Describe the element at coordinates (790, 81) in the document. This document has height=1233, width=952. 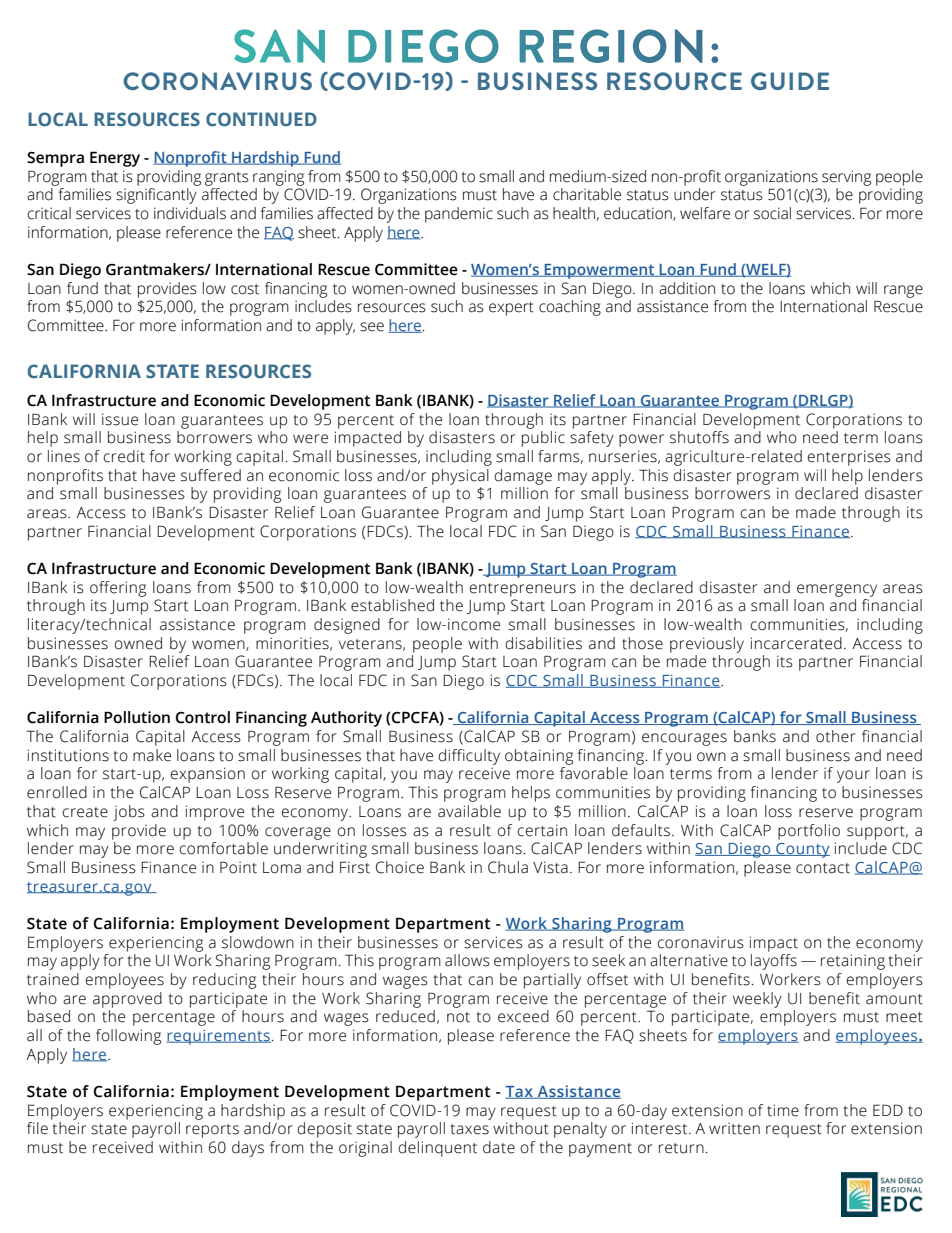
I see `GUIDE` at that location.
